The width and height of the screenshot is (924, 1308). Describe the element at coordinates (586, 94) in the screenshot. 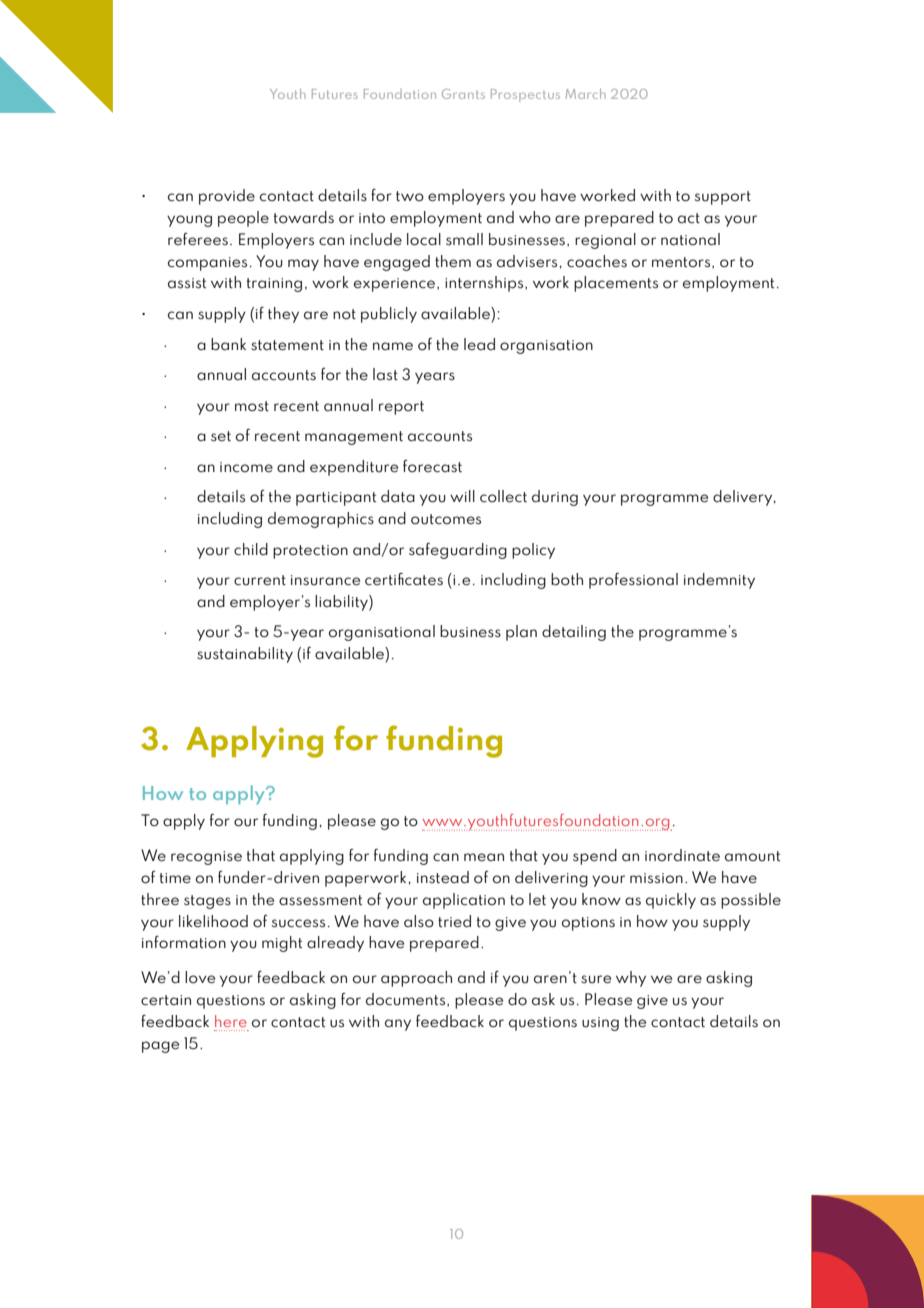

I see `March` at that location.
